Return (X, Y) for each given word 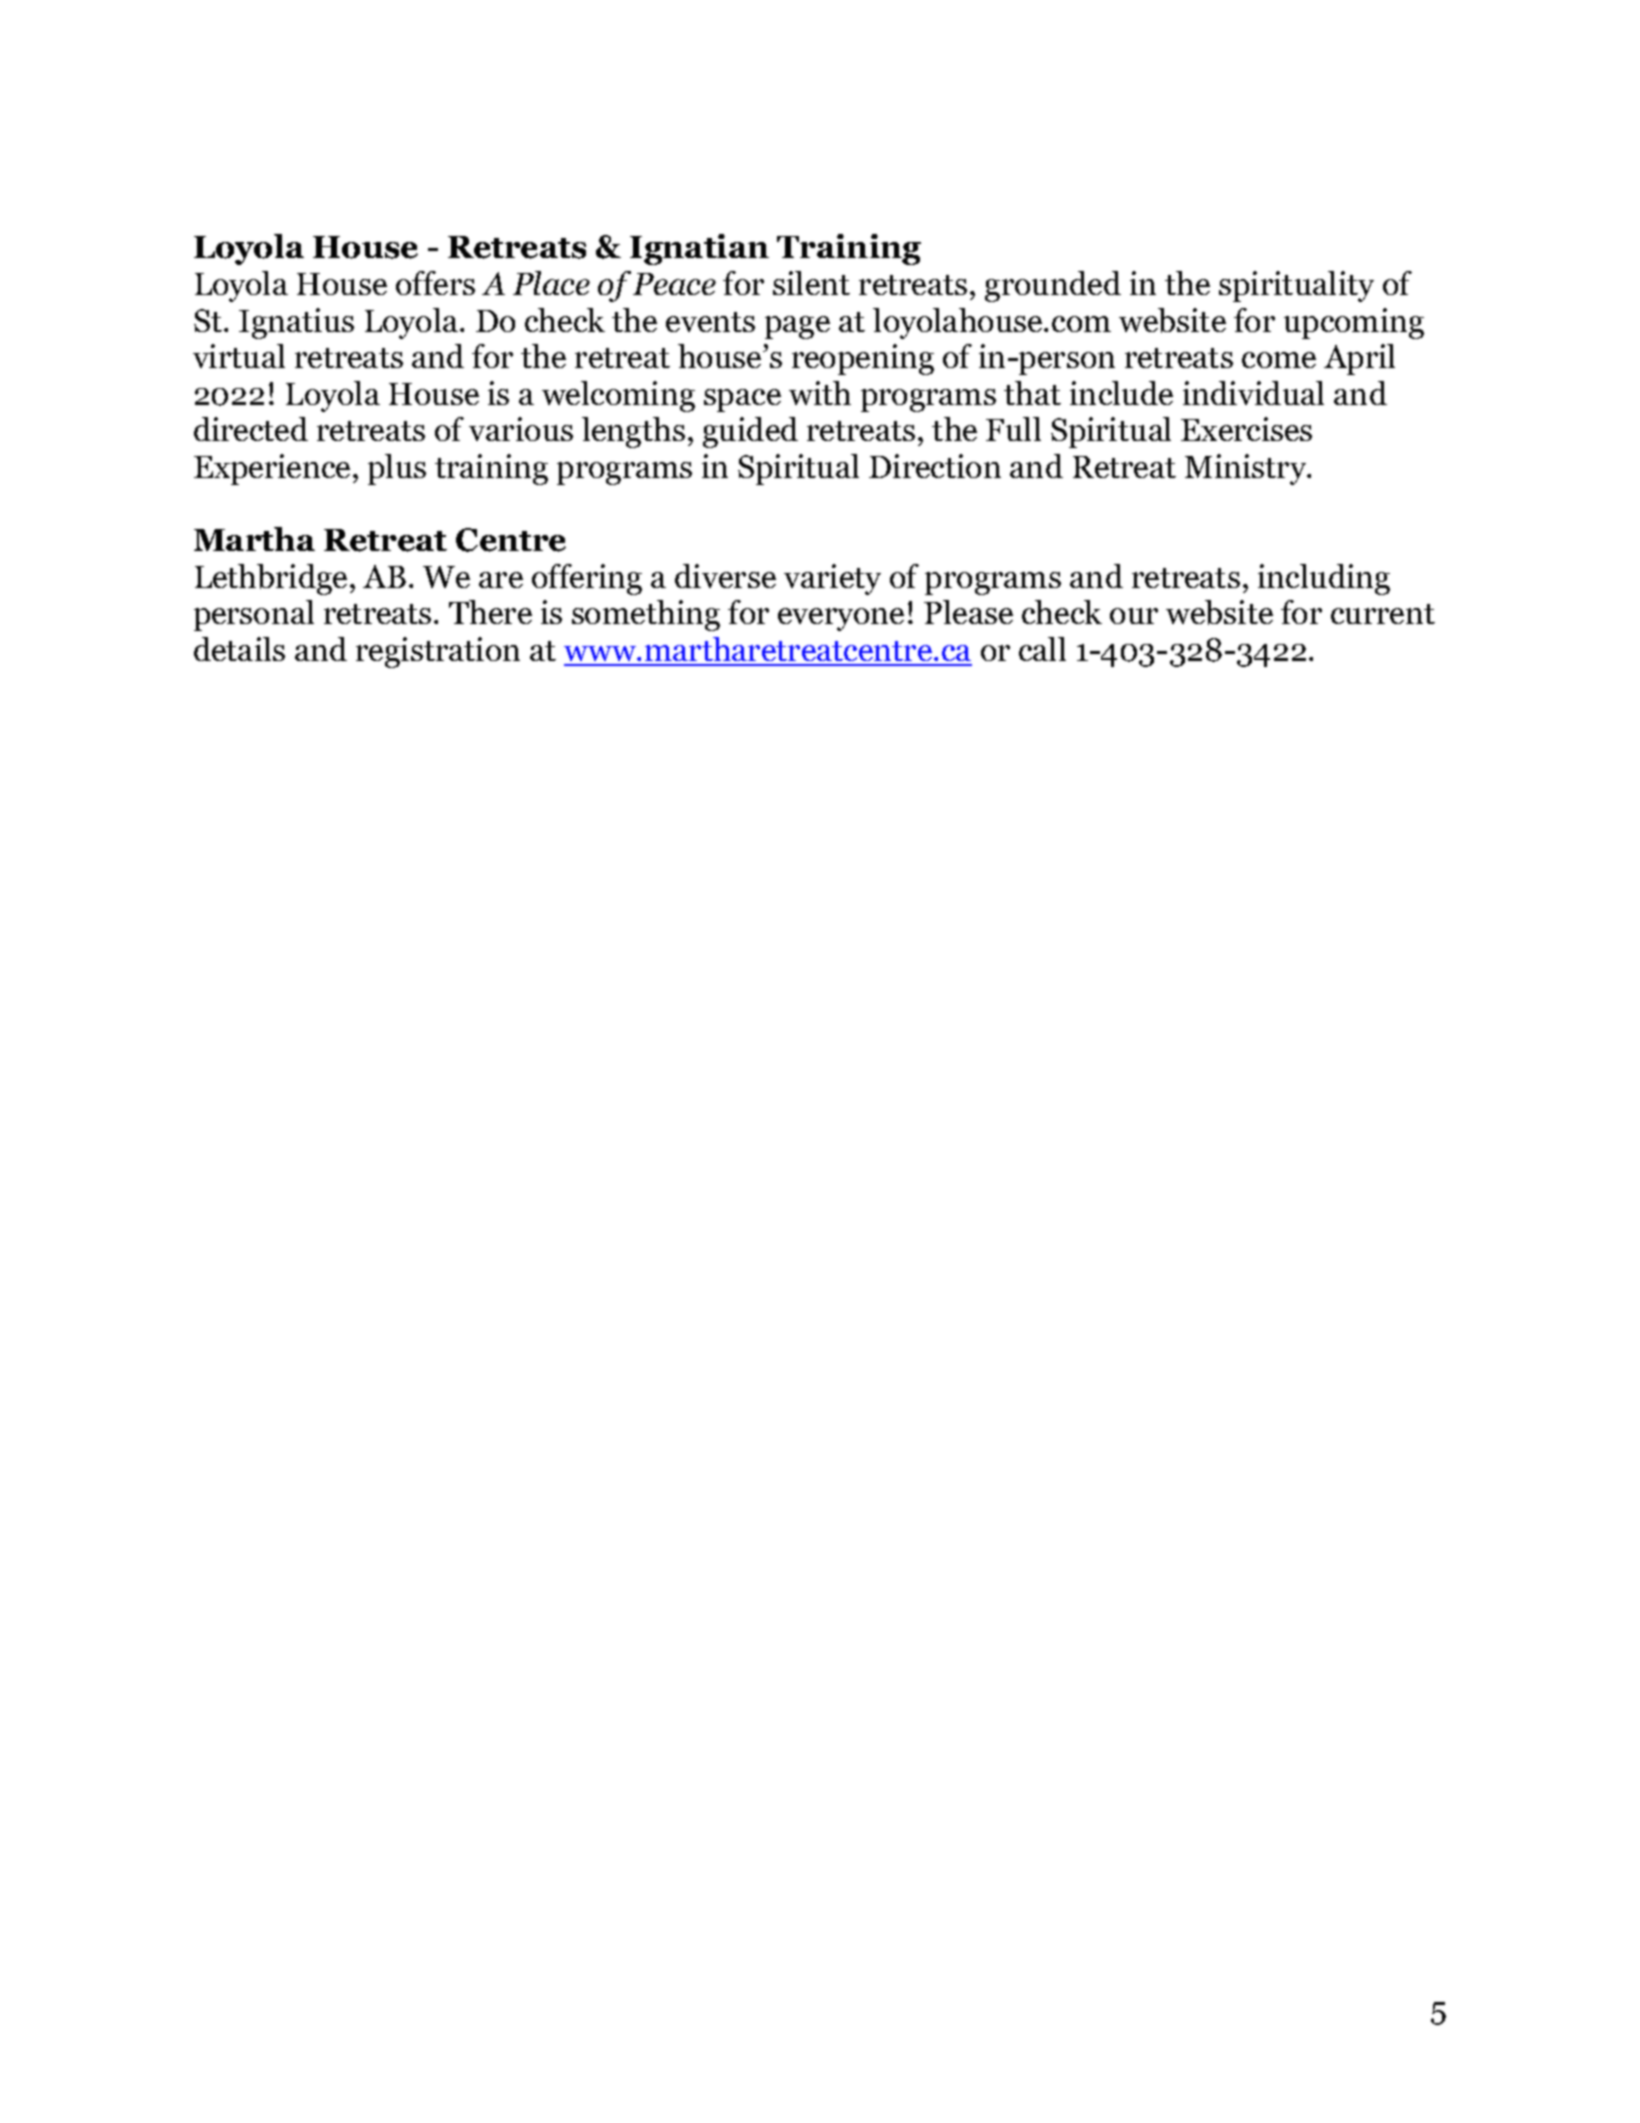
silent (811, 283)
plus (397, 469)
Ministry (1247, 469)
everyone (841, 619)
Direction (935, 466)
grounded (1053, 286)
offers (435, 283)
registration (438, 652)
